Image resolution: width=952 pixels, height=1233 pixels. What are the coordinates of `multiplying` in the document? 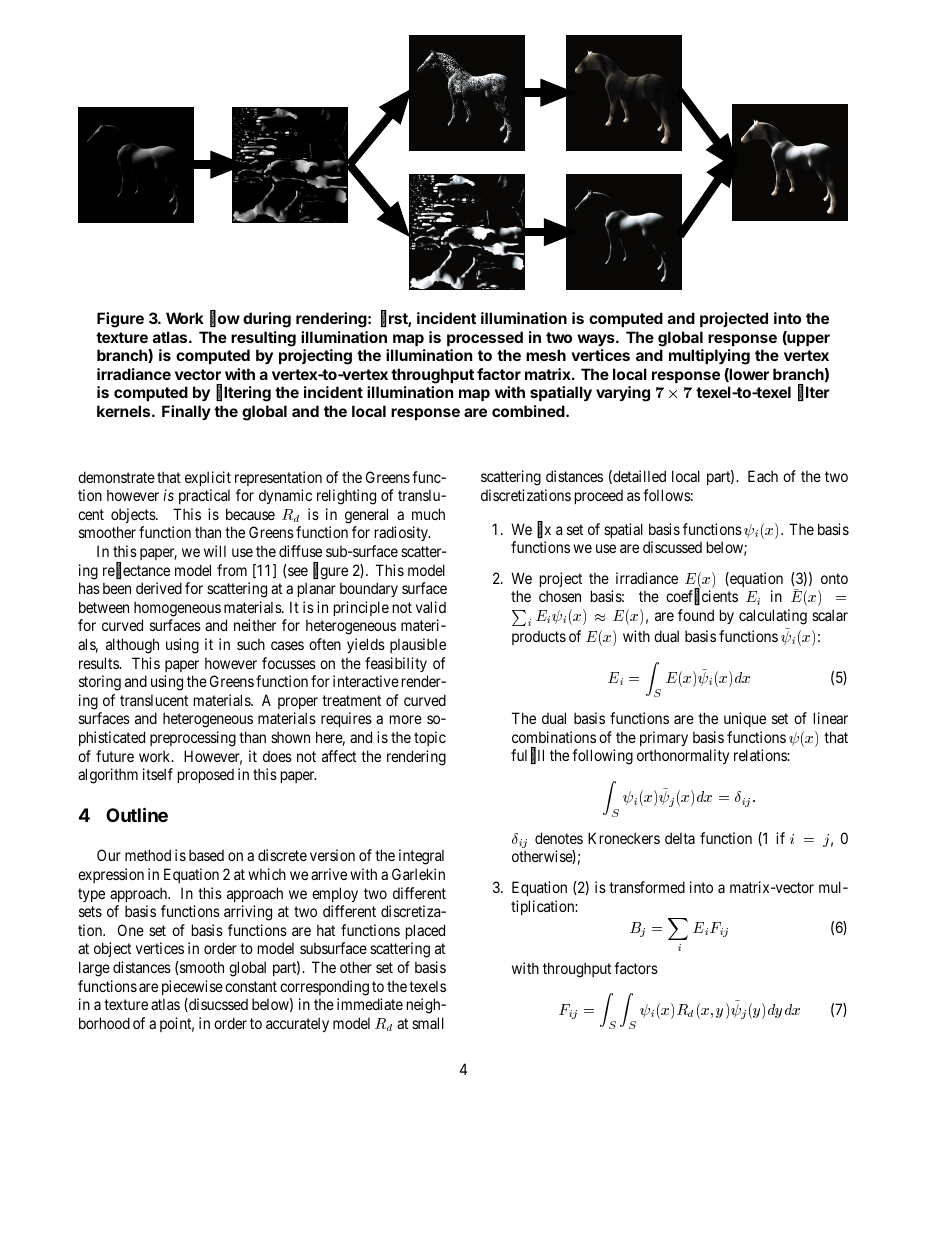 It's located at (709, 357).
